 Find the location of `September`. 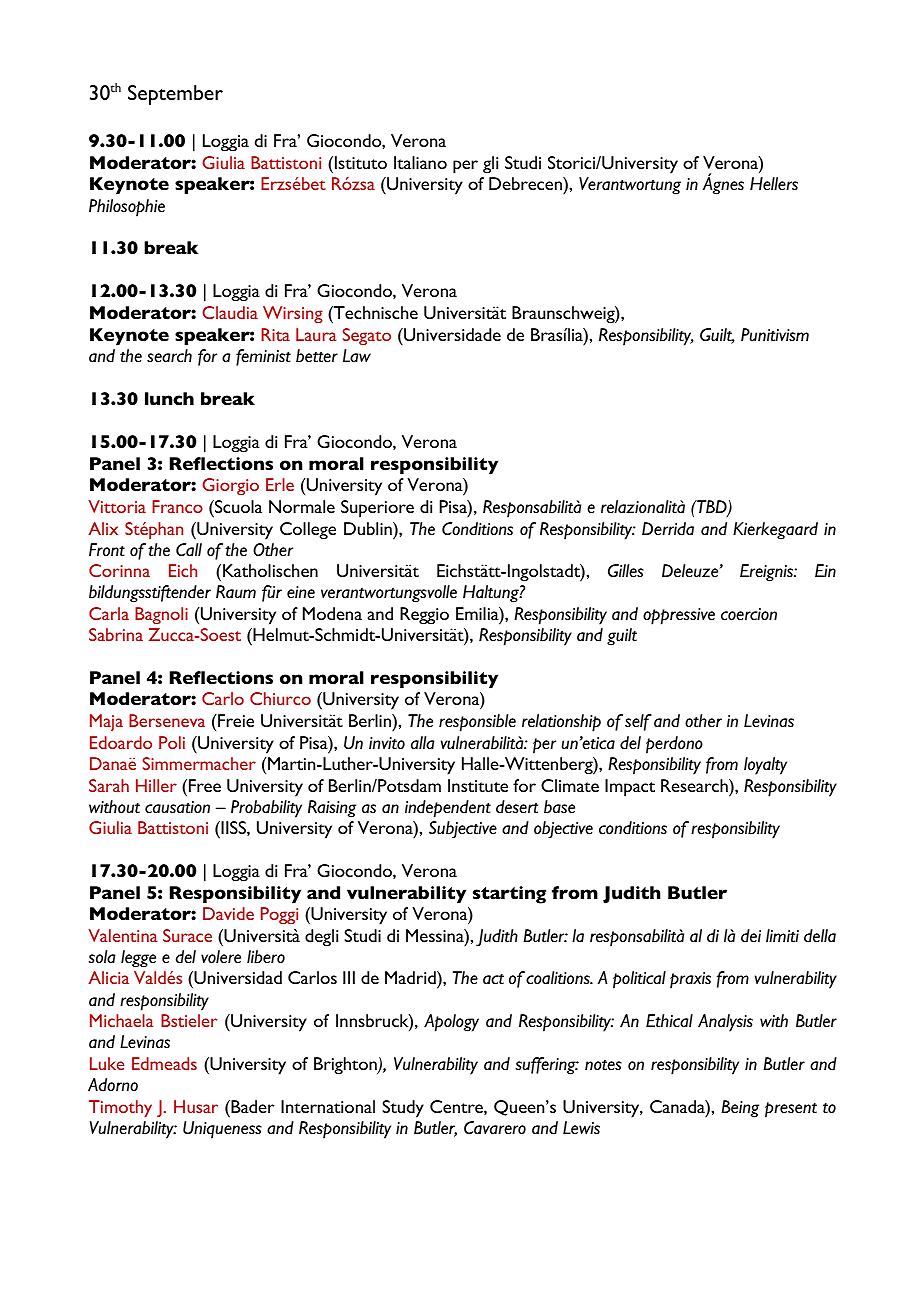

September is located at coordinates (175, 95).
